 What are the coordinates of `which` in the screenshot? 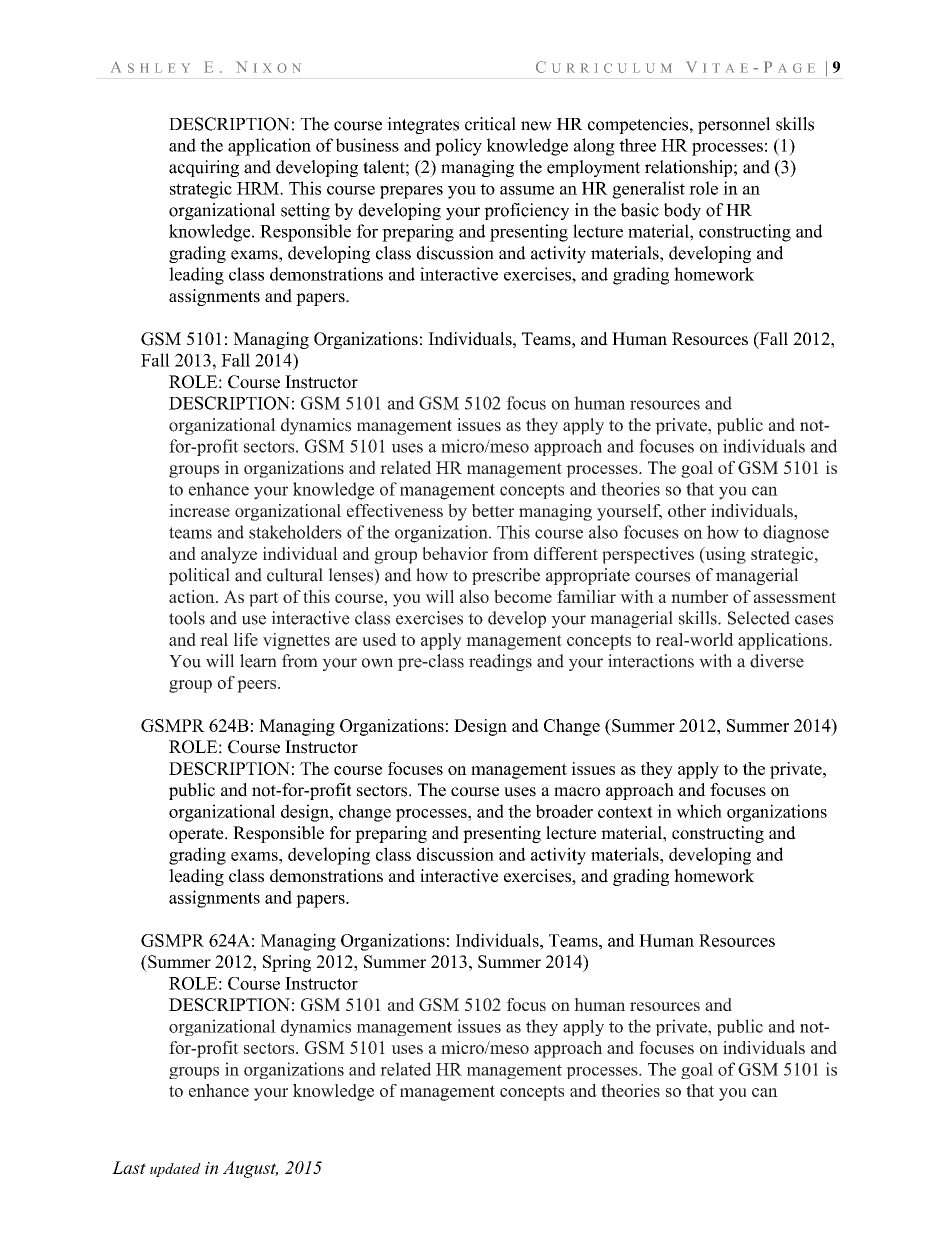 It's located at (699, 811).
